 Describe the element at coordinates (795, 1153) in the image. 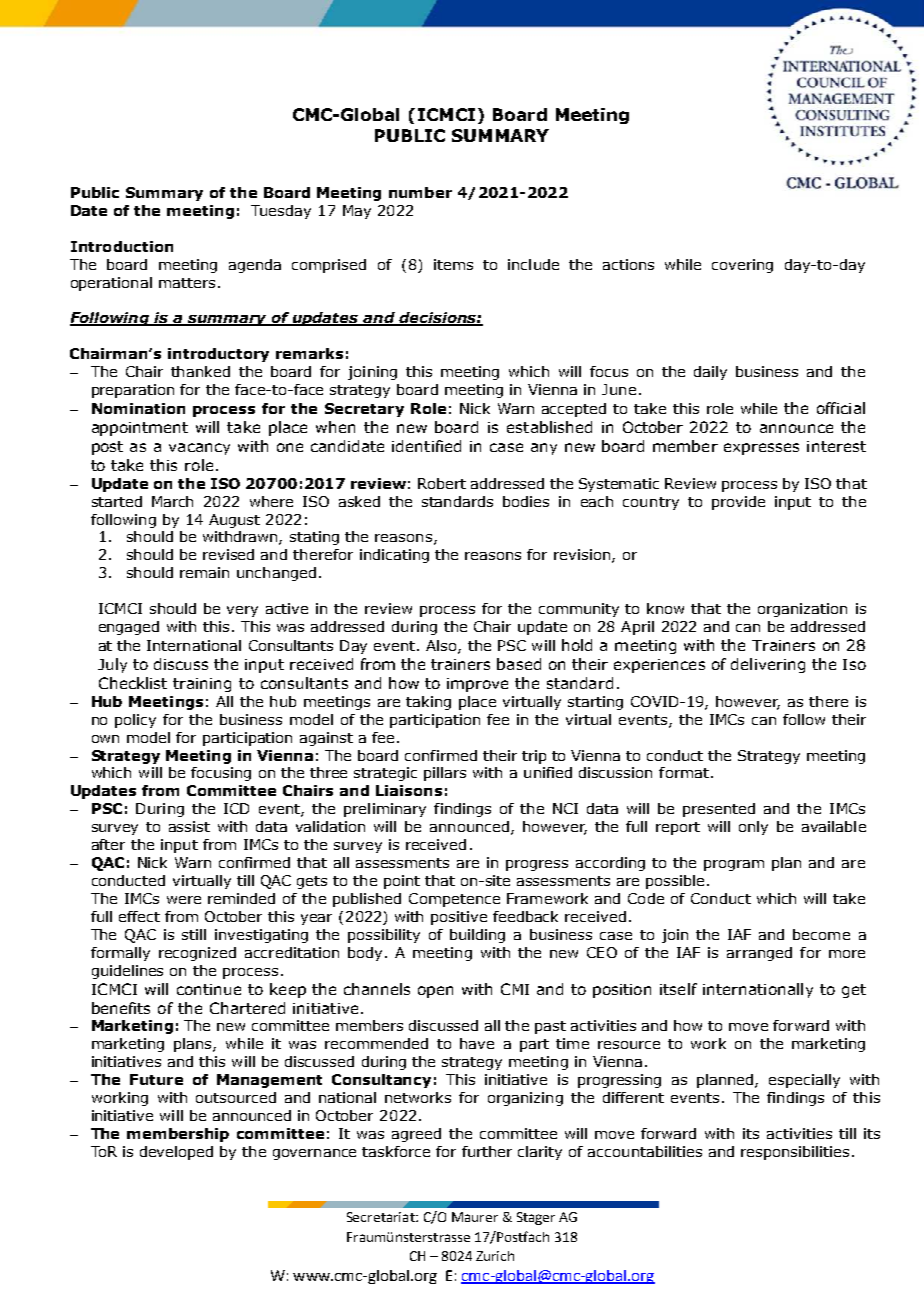

I see `responsibilities` at that location.
